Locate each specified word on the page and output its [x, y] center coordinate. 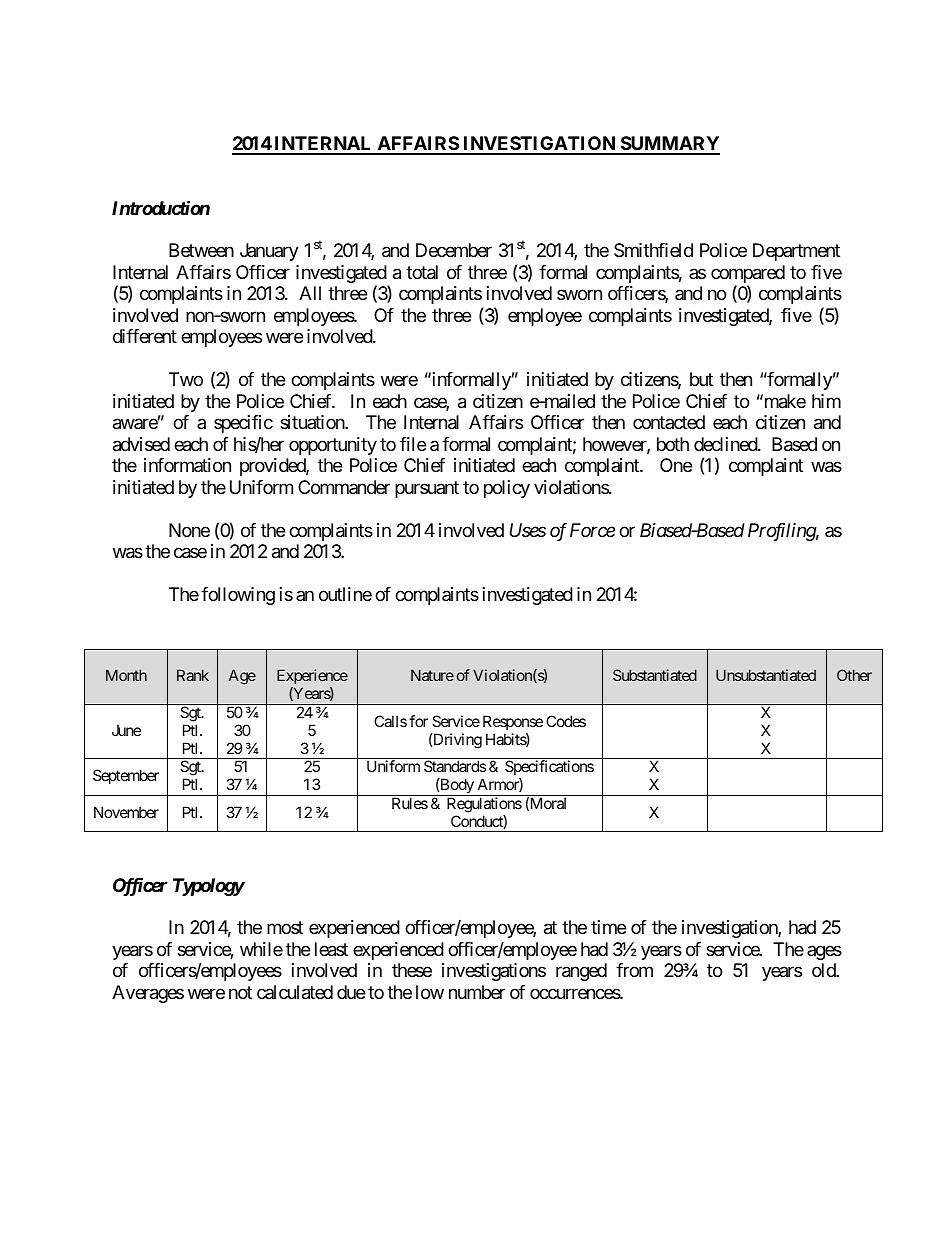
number [477, 992]
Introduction [161, 207]
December [454, 250]
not [240, 992]
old [824, 970]
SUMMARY [669, 145]
